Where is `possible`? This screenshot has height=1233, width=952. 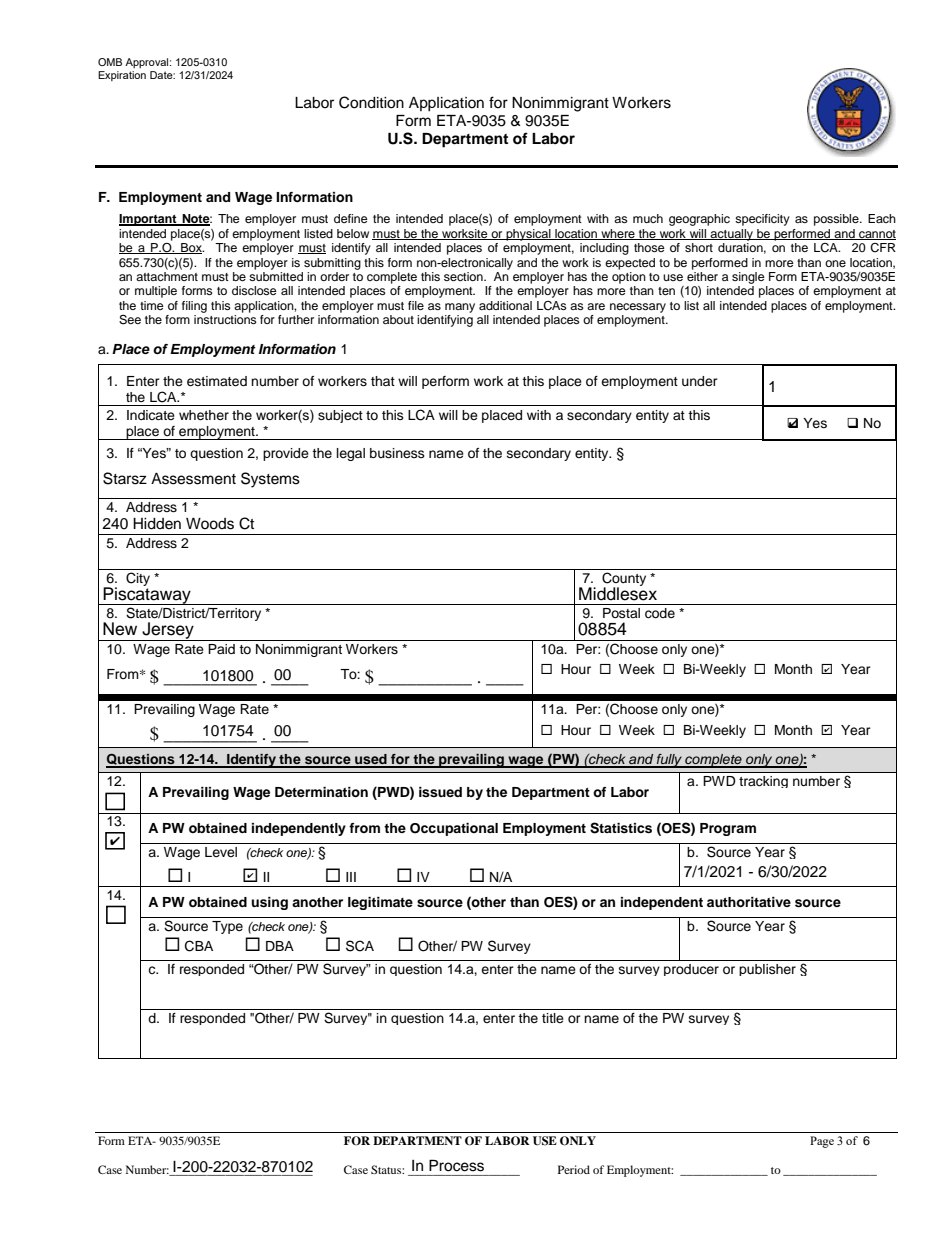
possible is located at coordinates (837, 220).
